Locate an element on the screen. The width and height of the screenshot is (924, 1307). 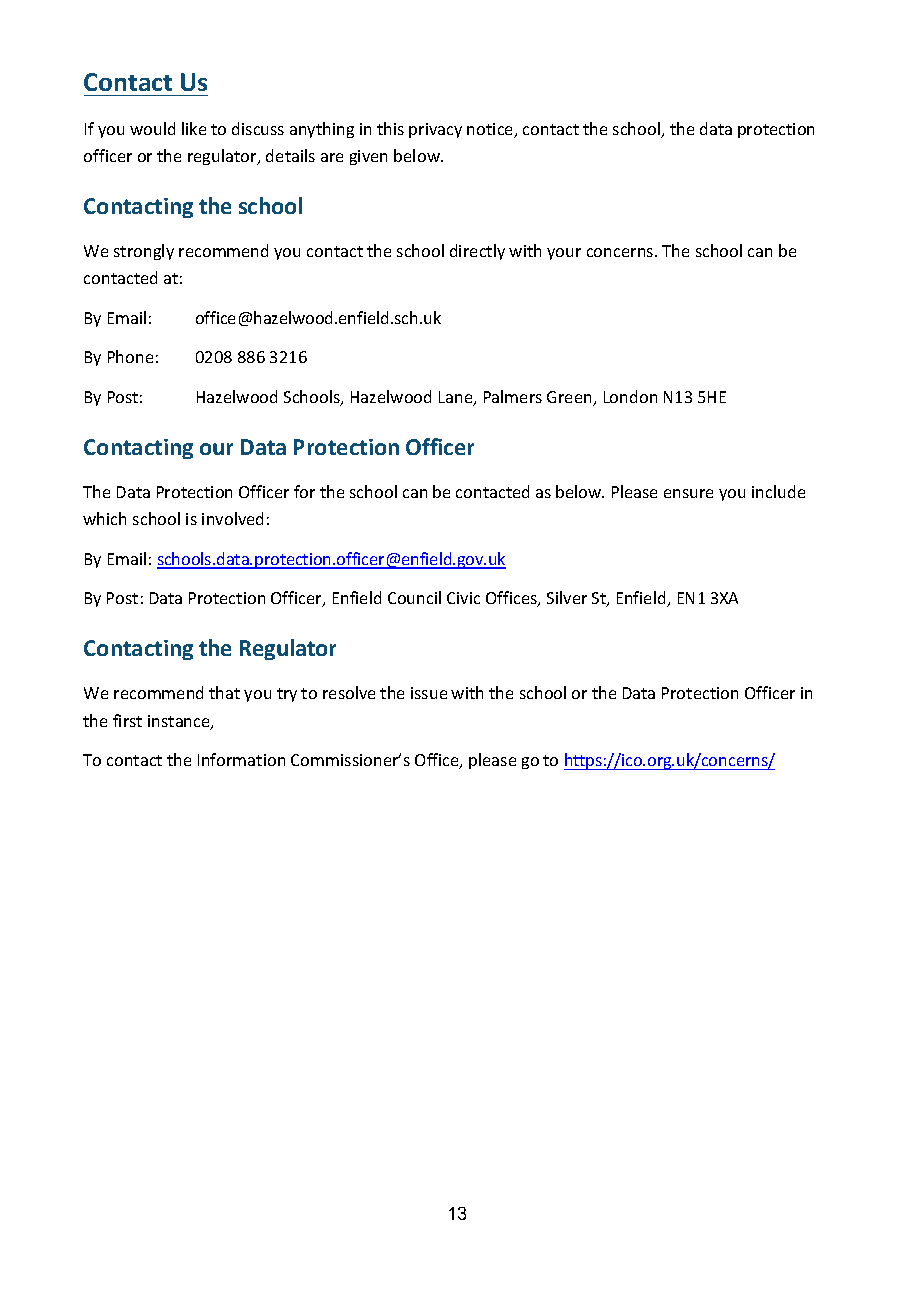
strongly is located at coordinates (144, 252).
